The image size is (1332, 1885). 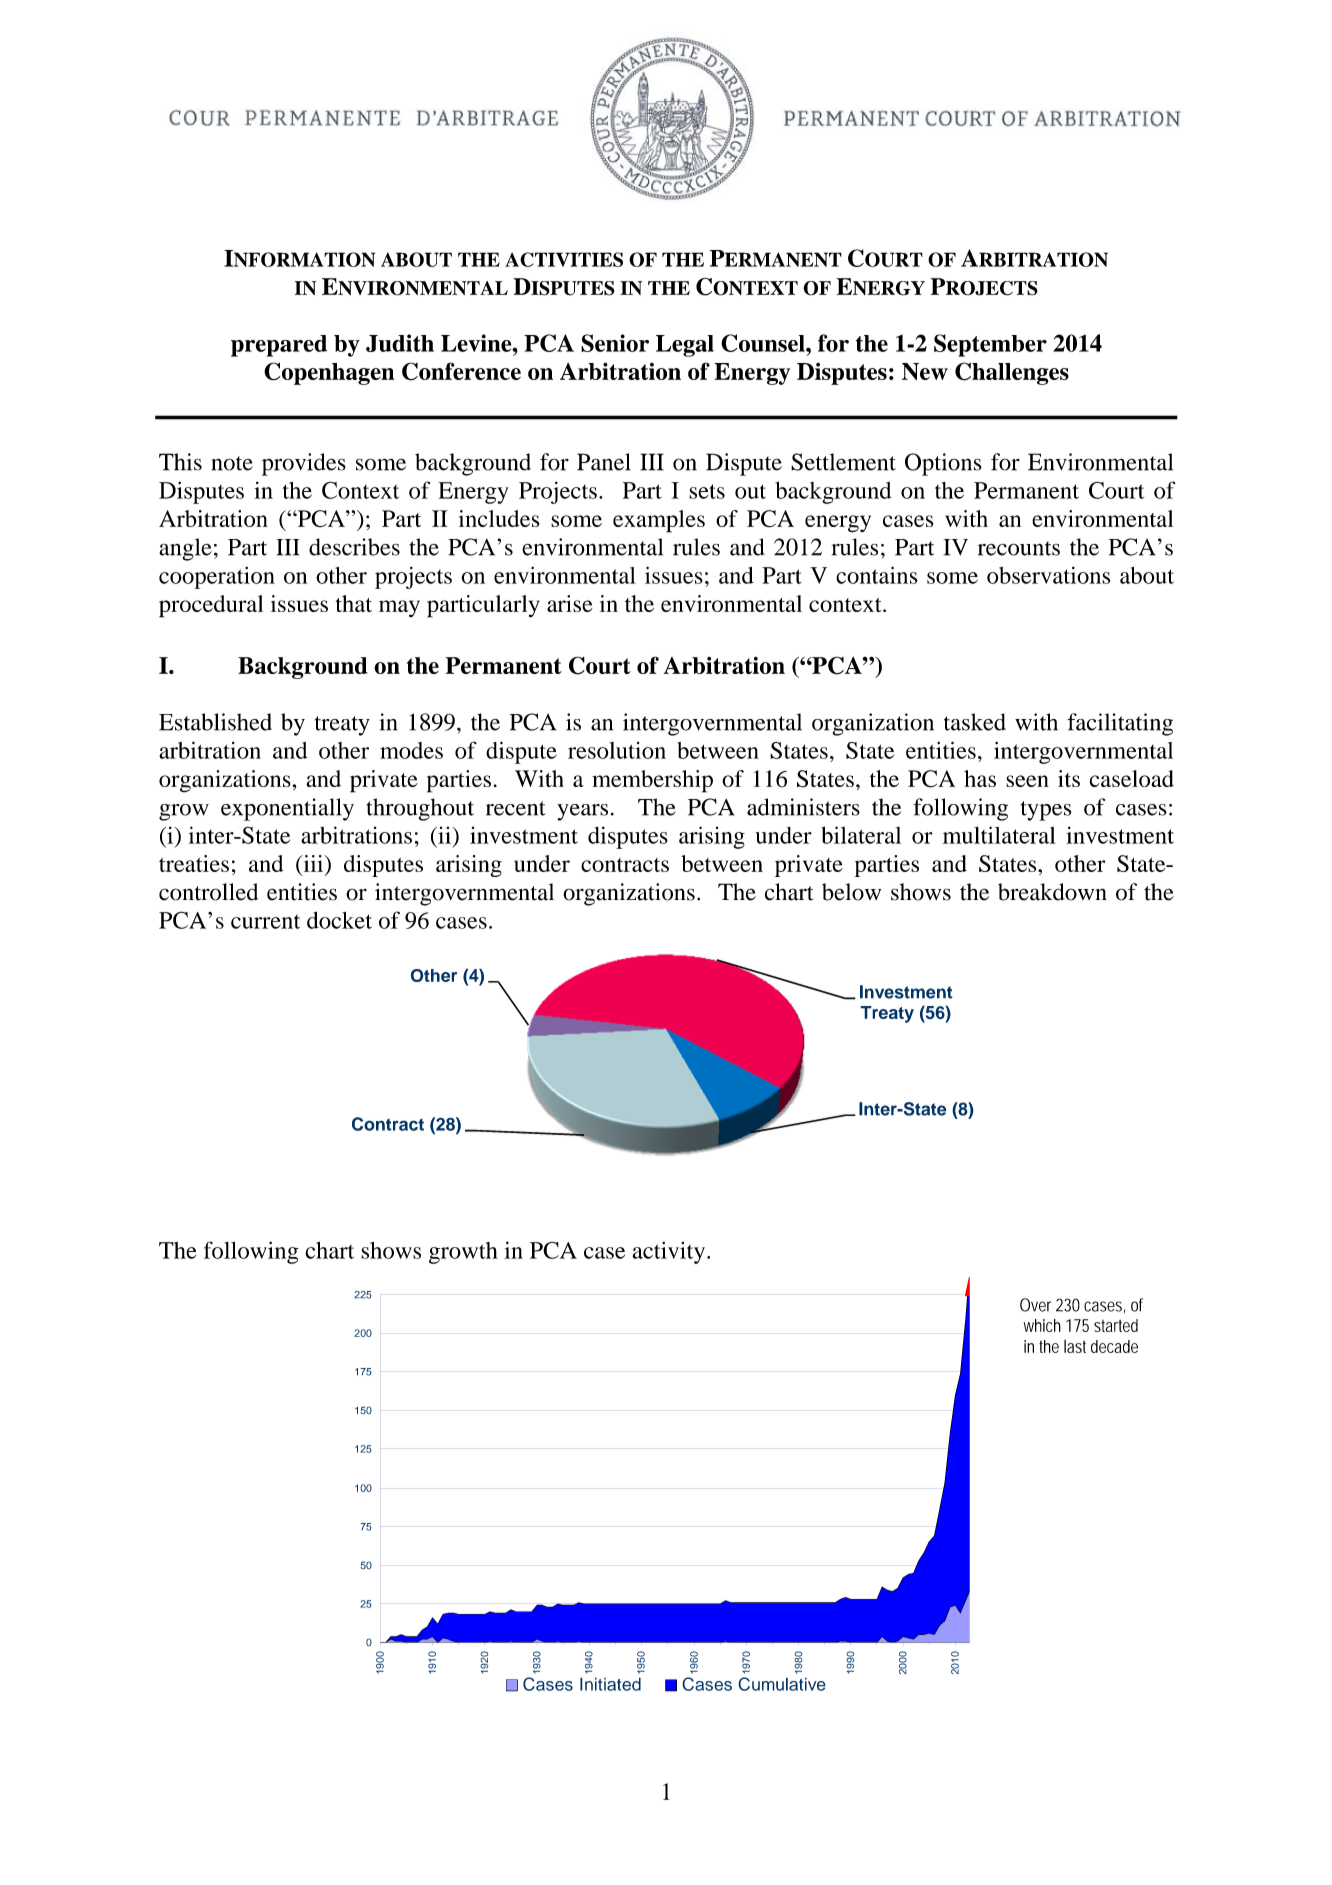 I want to click on activity, so click(x=670, y=1252).
